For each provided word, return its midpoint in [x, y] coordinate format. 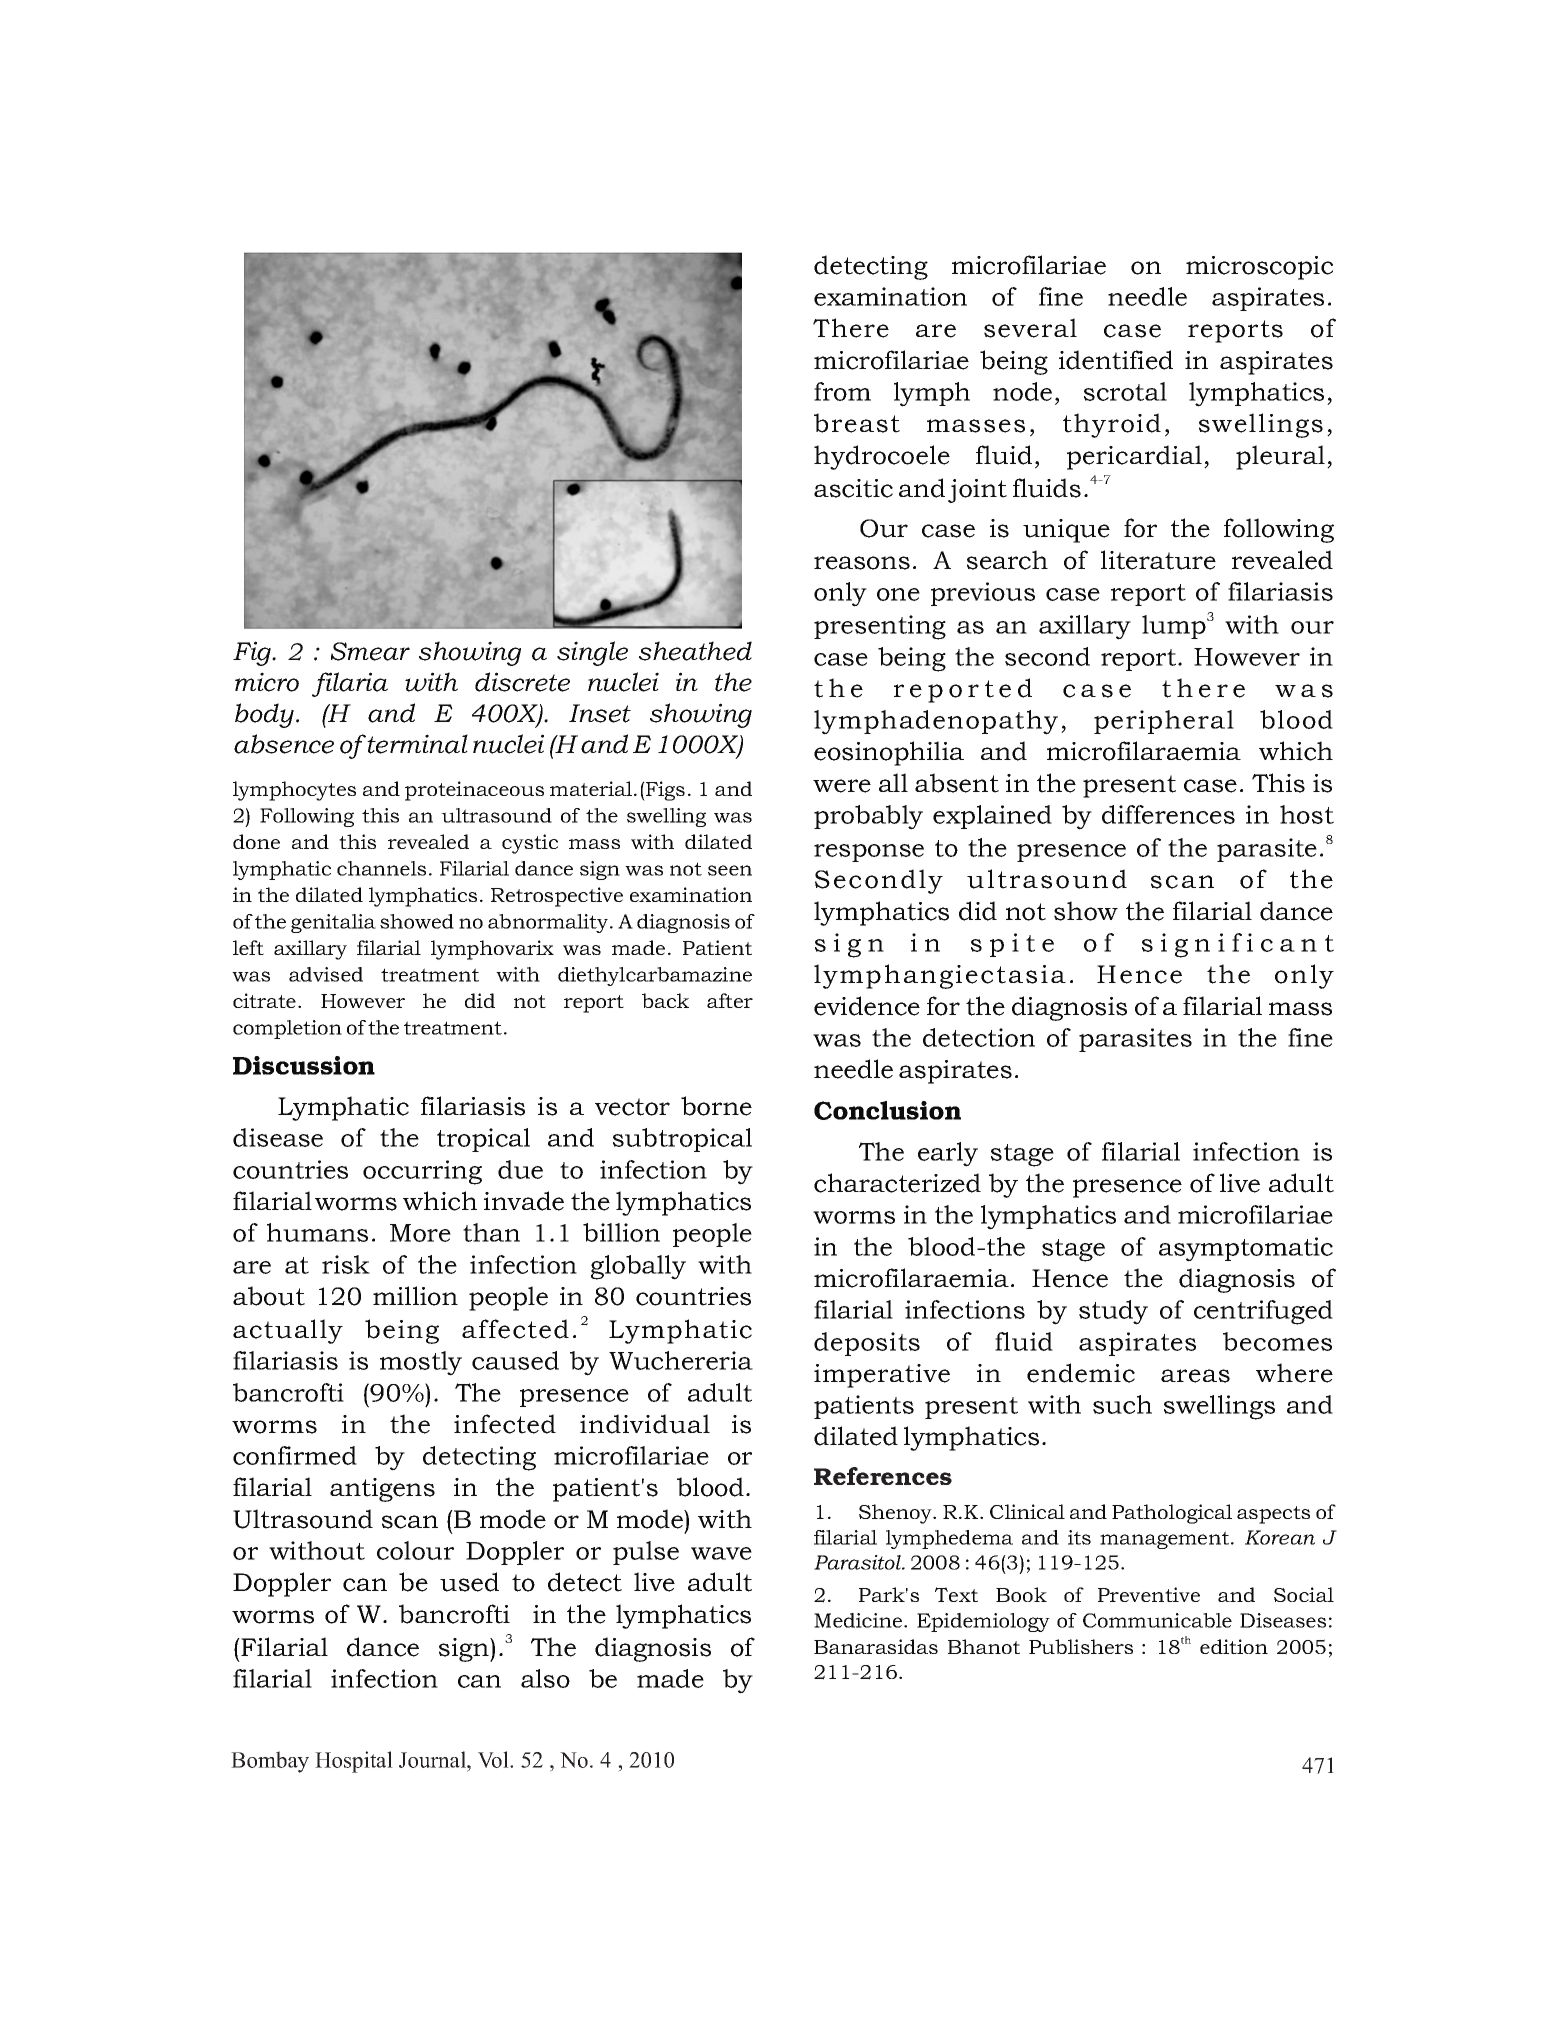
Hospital [354, 1762]
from [842, 391]
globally [638, 1267]
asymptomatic [1246, 1249]
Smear [370, 651]
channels [381, 868]
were [842, 786]
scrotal [1125, 391]
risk [346, 1264]
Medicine [859, 1620]
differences [1168, 814]
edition [1234, 1646]
